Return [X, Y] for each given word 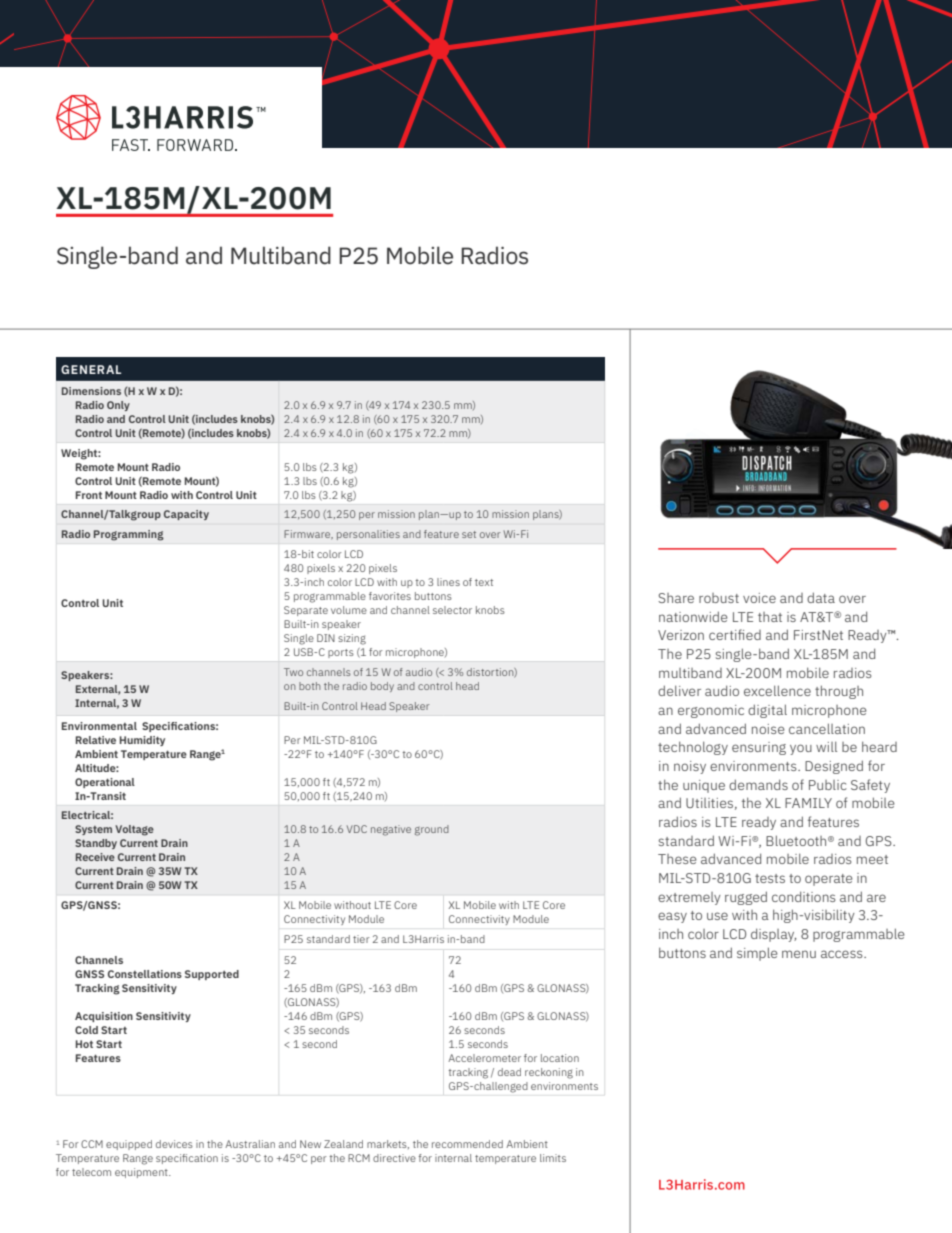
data [821, 597]
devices [174, 1144]
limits [553, 1158]
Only [118, 406]
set [469, 534]
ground [432, 830]
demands [758, 784]
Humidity [142, 741]
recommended [467, 1144]
